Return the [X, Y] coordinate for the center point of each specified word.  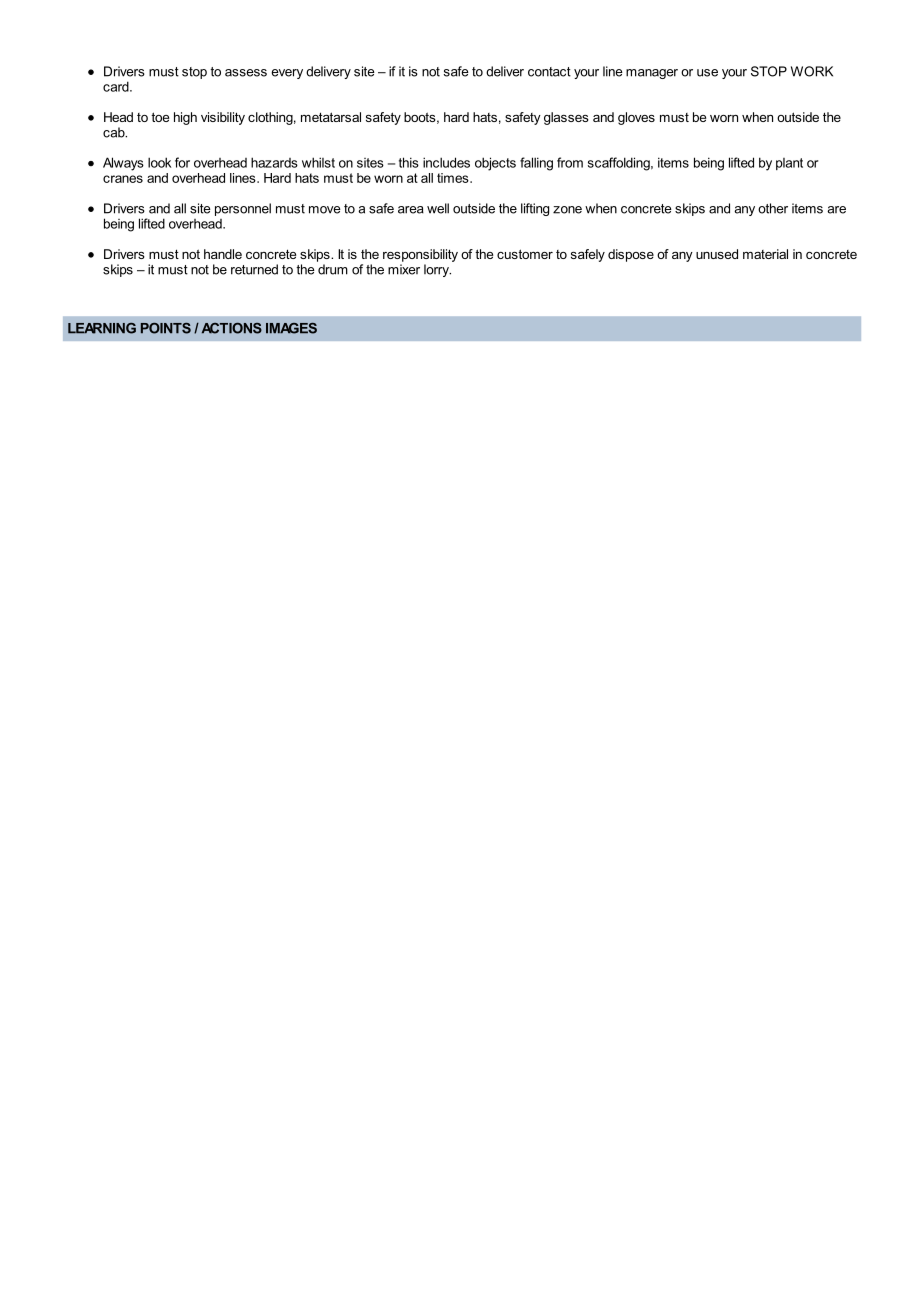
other [773, 208]
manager [652, 74]
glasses [566, 118]
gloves [636, 118]
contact [549, 72]
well [438, 208]
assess [246, 73]
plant [789, 164]
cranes [123, 179]
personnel [243, 209]
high [185, 118]
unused [717, 254]
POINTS [166, 328]
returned [254, 269]
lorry [437, 270]
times [454, 178]
